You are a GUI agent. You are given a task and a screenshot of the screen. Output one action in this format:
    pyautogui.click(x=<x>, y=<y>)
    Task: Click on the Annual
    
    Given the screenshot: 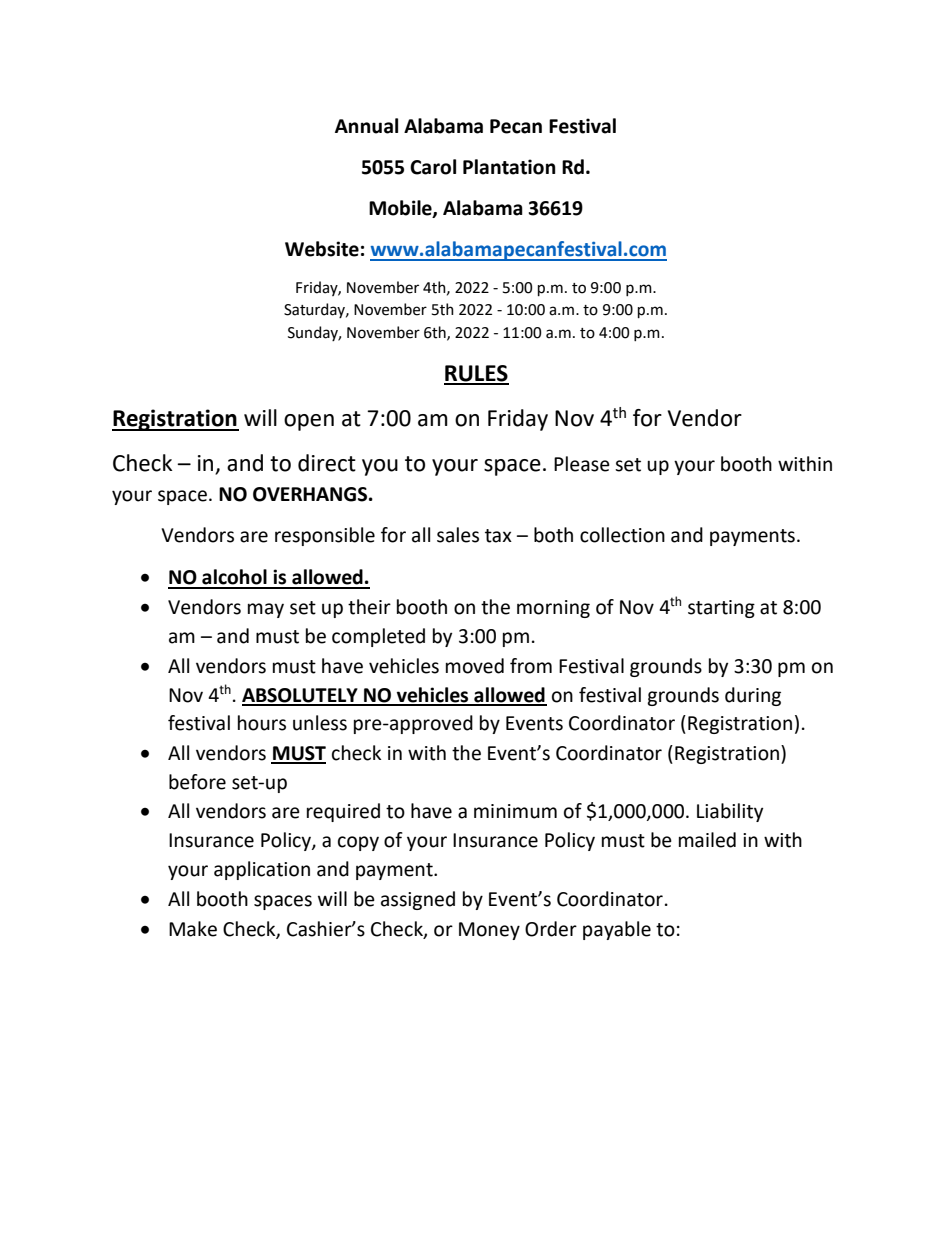 What is the action you would take?
    pyautogui.click(x=366, y=126)
